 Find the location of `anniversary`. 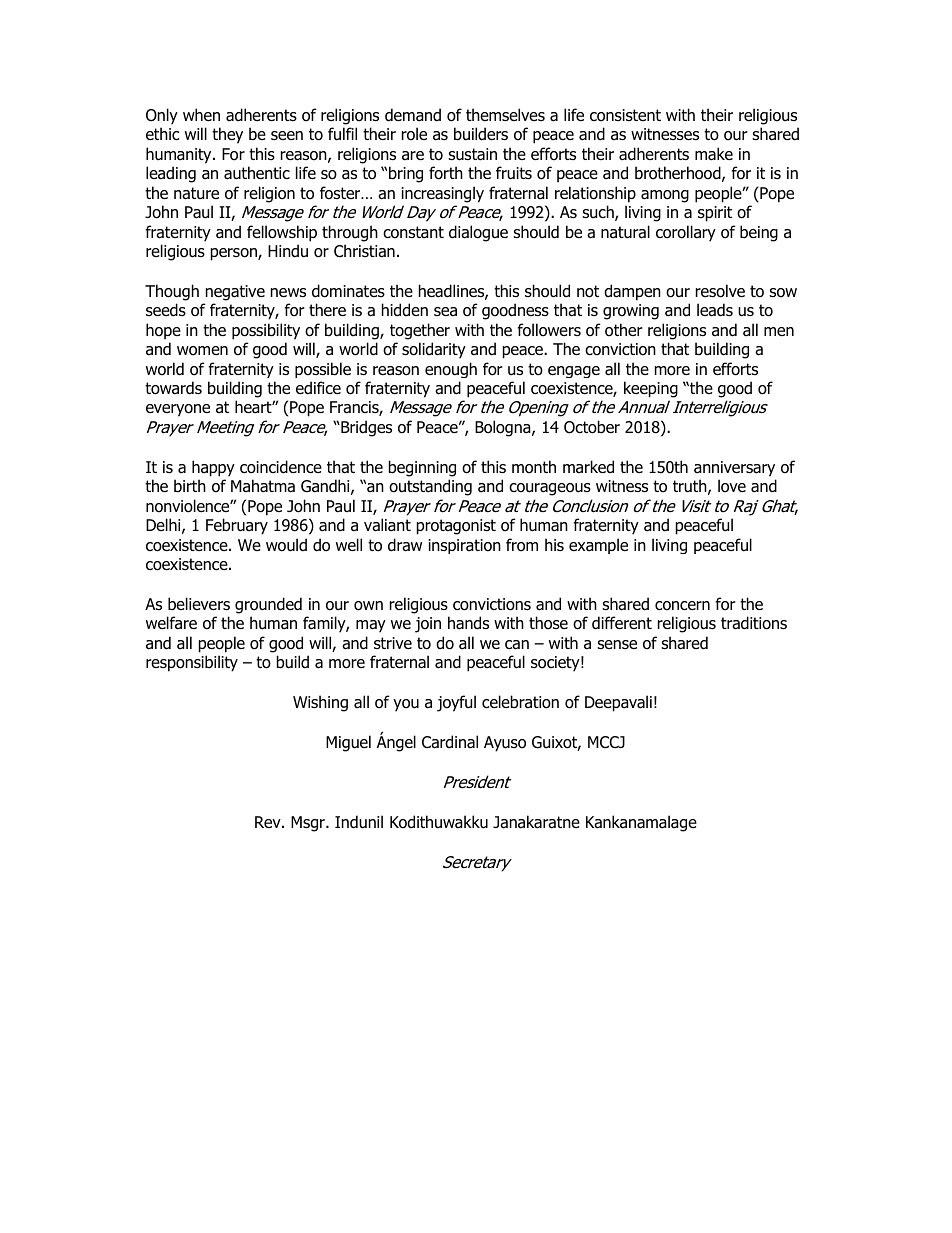

anniversary is located at coordinates (734, 469).
